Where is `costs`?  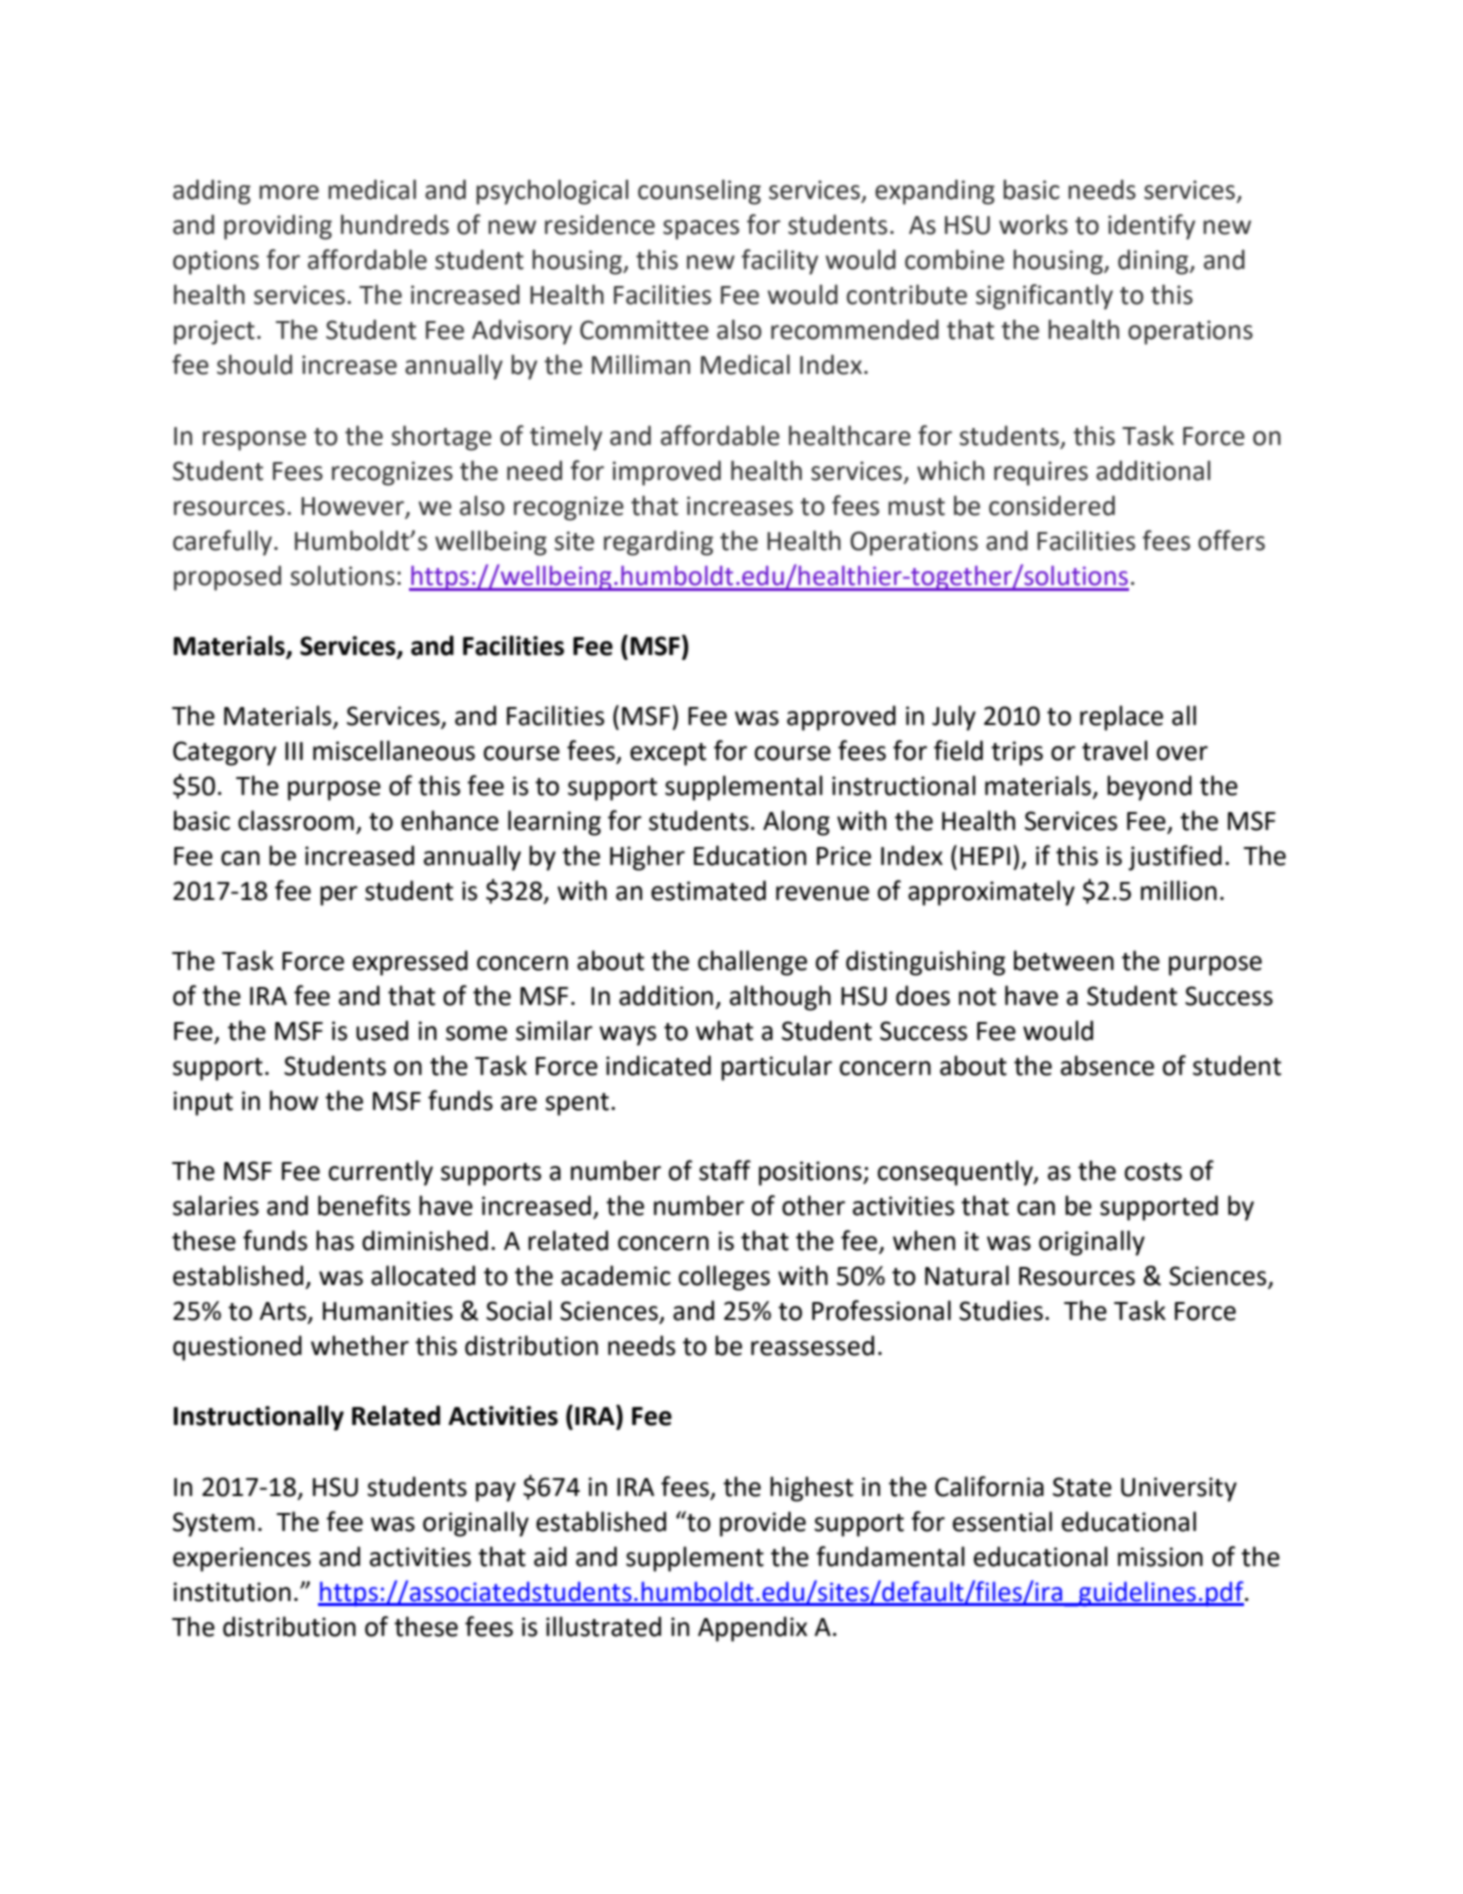 costs is located at coordinates (1153, 1172).
